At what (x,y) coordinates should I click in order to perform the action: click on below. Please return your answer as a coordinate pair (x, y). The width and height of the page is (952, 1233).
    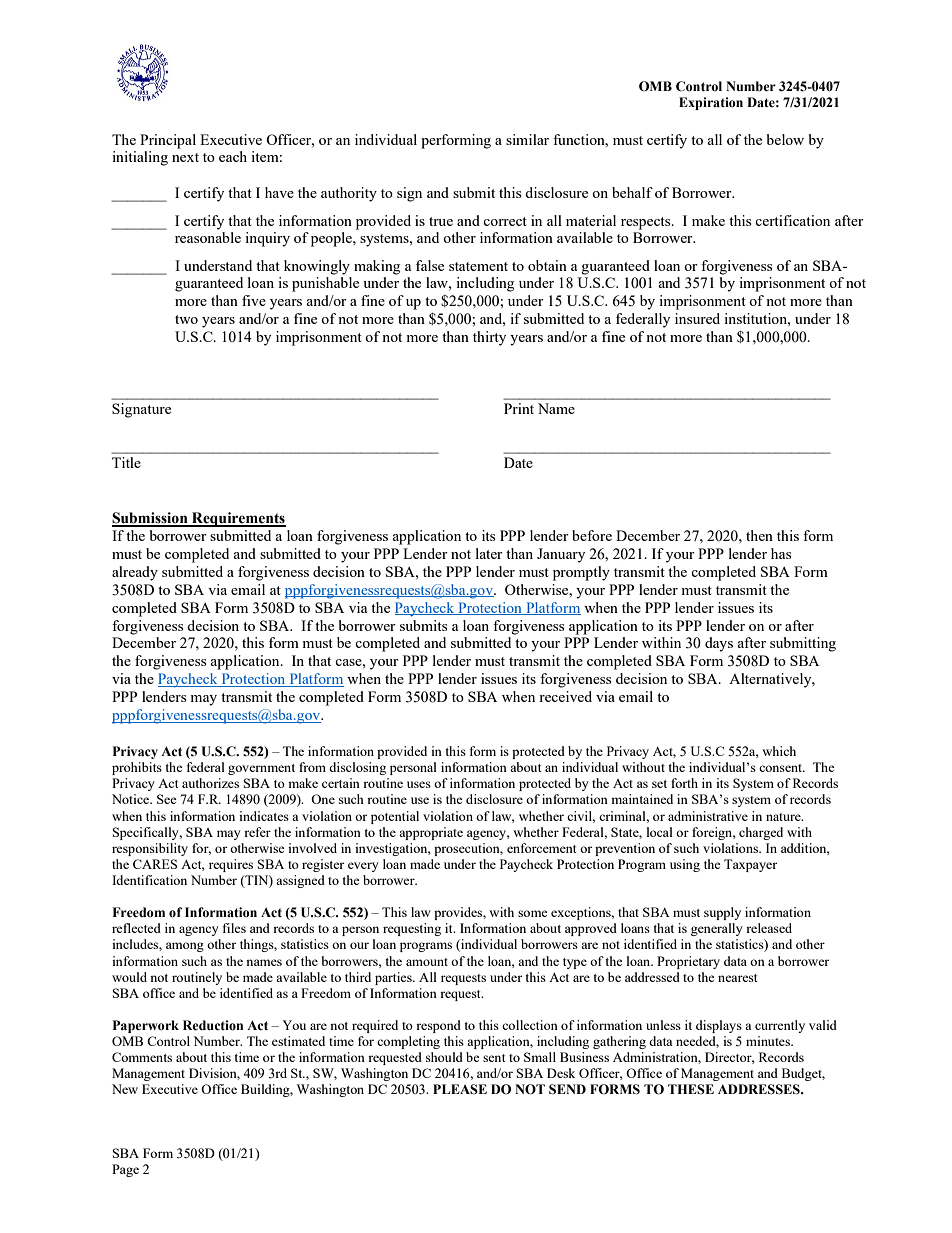
    Looking at the image, I should click on (785, 139).
